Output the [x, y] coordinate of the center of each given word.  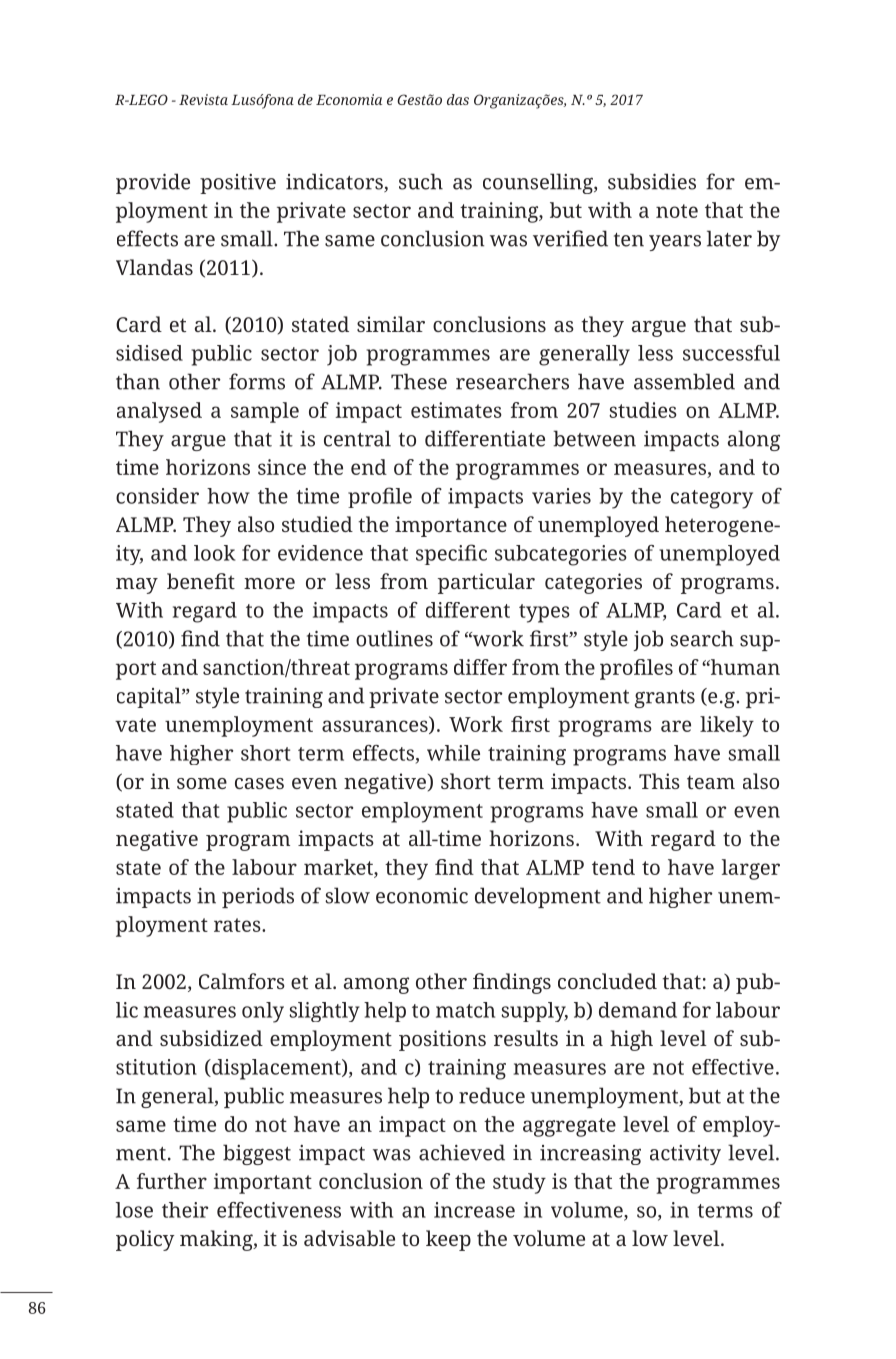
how [228, 496]
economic [422, 896]
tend [613, 867]
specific [451, 554]
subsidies [652, 181]
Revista [203, 99]
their [185, 1210]
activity [685, 1155]
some [202, 783]
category [712, 499]
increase [474, 1210]
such [421, 181]
